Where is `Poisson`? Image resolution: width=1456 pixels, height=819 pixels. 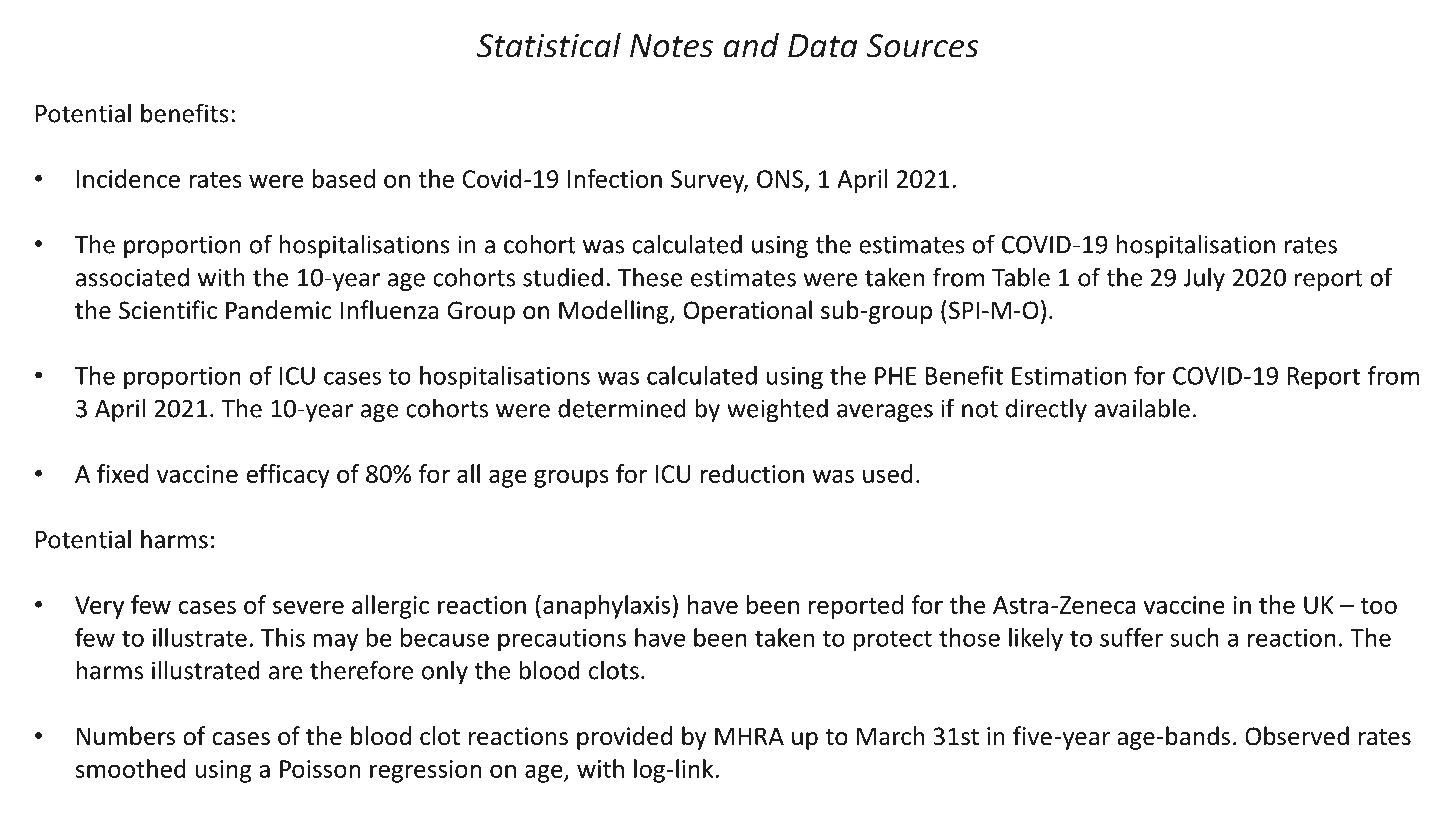
Poisson is located at coordinates (320, 769).
